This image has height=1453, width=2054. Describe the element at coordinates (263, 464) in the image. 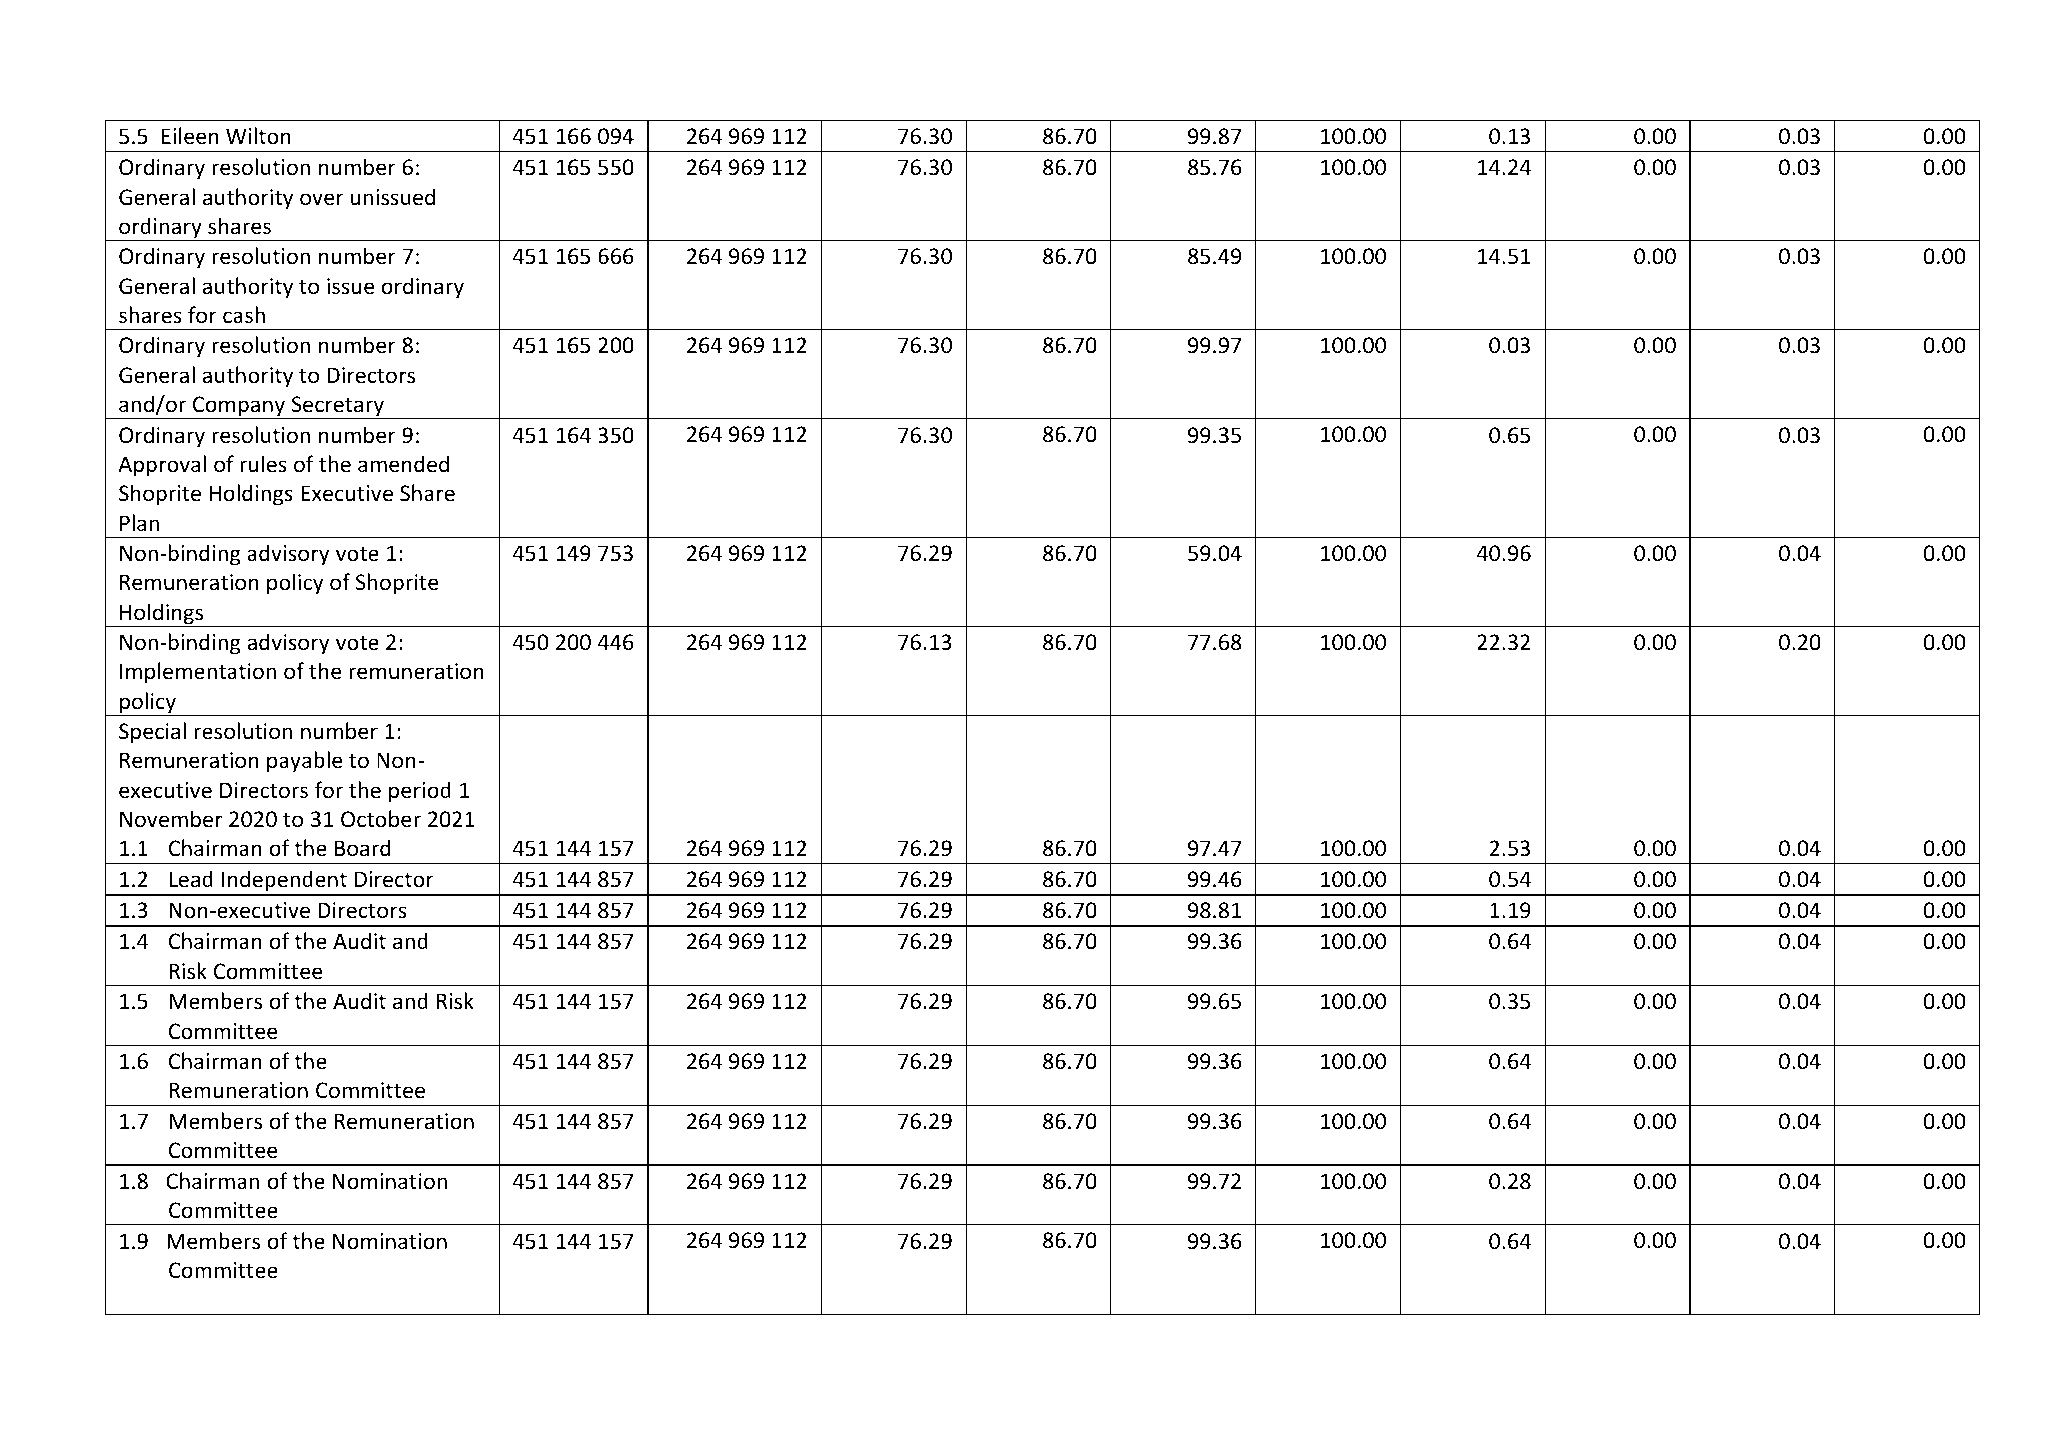

I see `rules` at that location.
